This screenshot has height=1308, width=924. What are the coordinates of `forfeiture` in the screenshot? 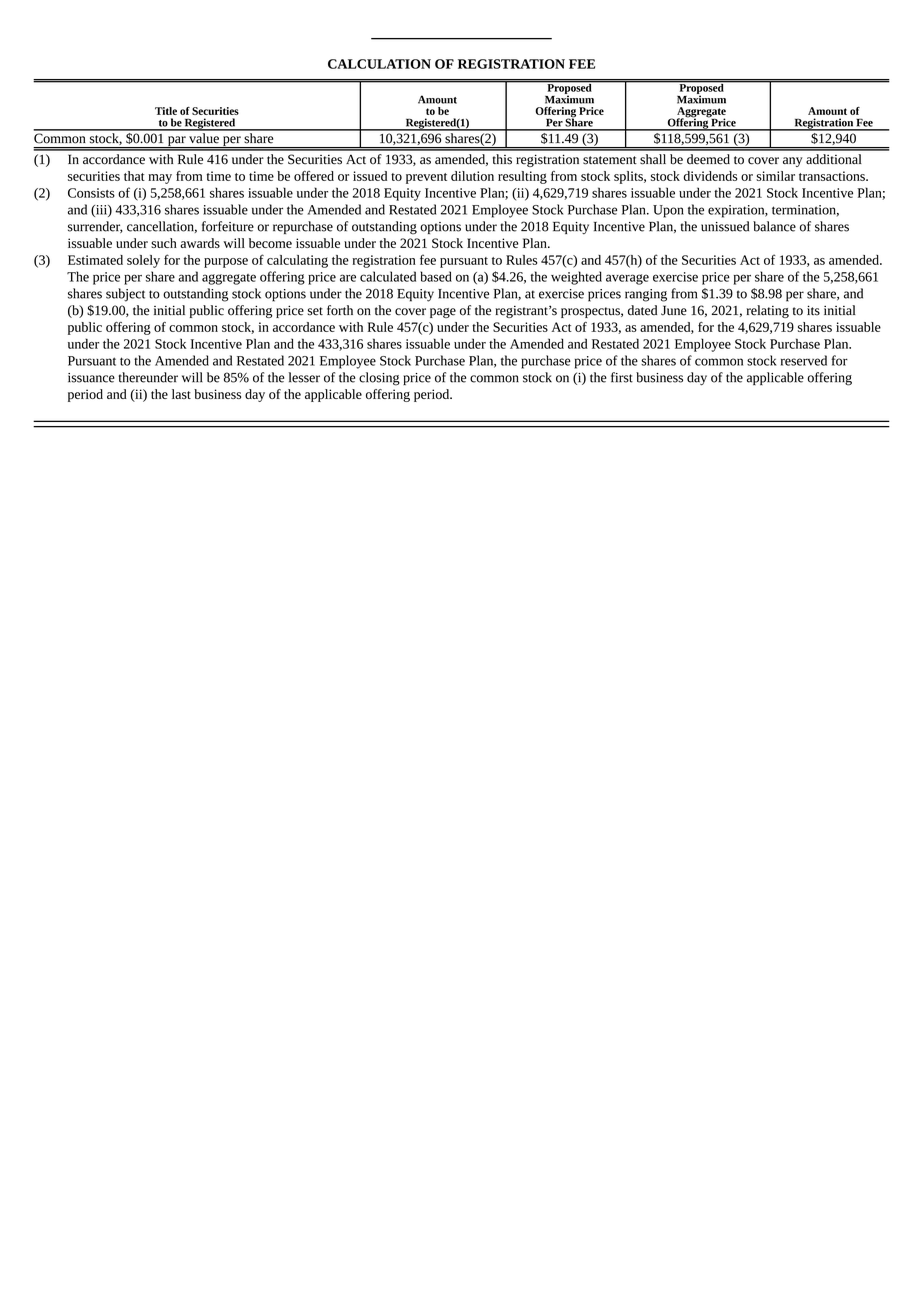 It's located at (228, 226).
